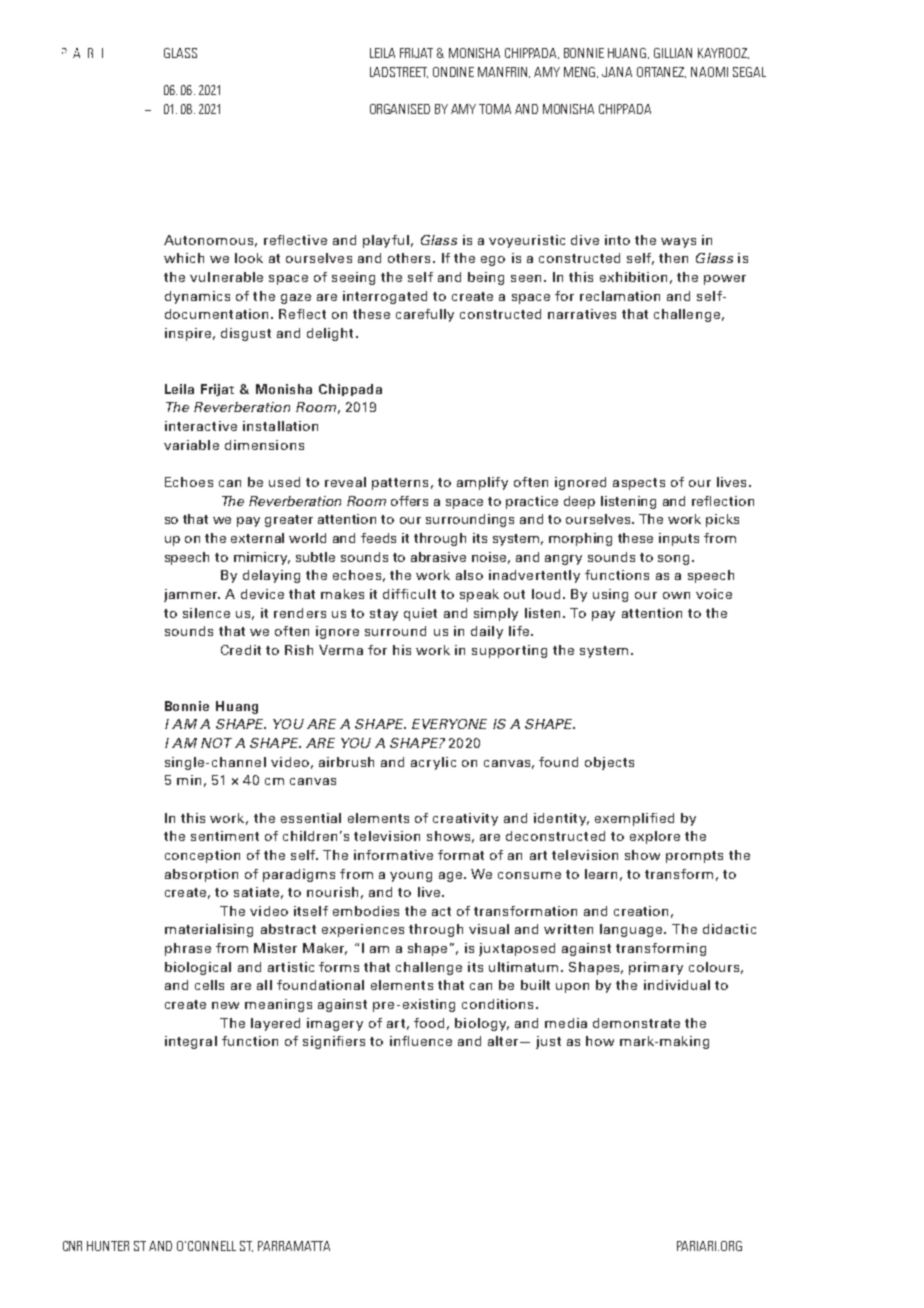 This page has height=1308, width=924. Describe the element at coordinates (400, 484) in the page. I see `patterns` at that location.
